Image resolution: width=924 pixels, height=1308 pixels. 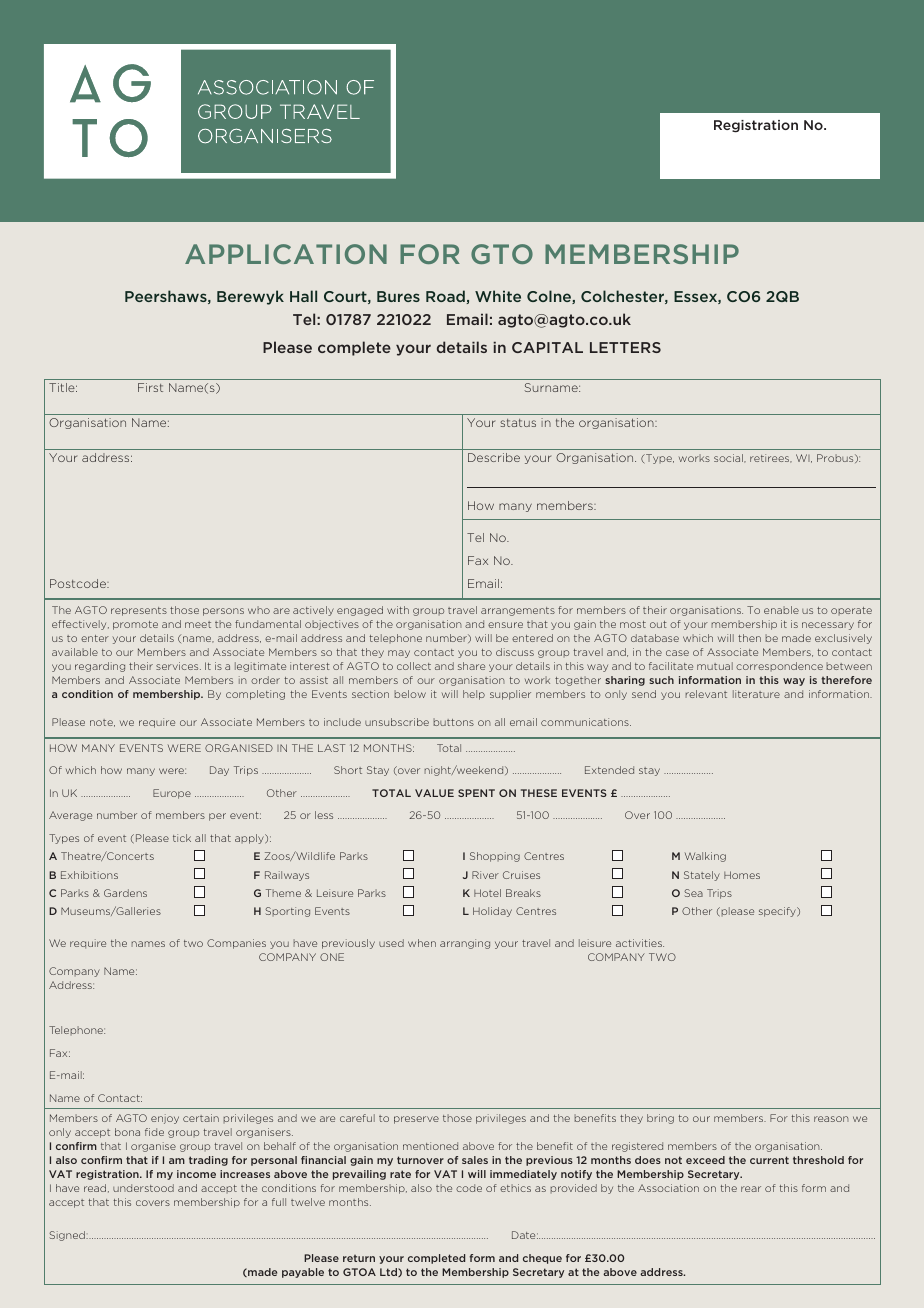 I want to click on cheque, so click(x=542, y=1259).
